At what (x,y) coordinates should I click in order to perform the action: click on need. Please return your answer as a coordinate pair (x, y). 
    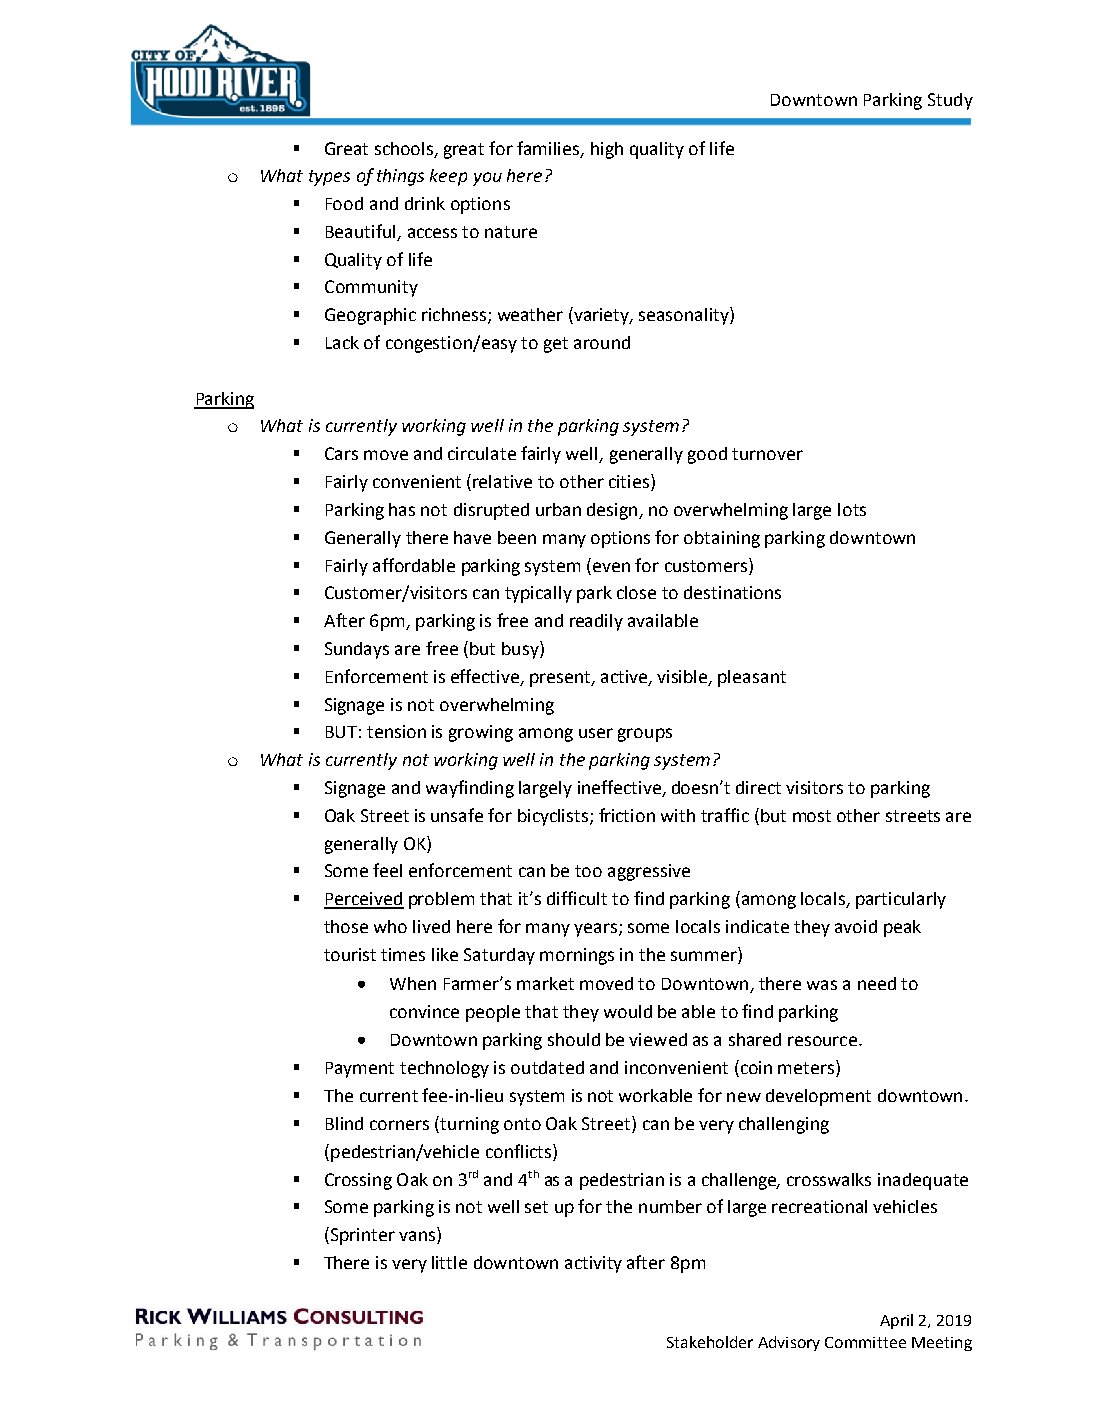
    Looking at the image, I should click on (877, 983).
